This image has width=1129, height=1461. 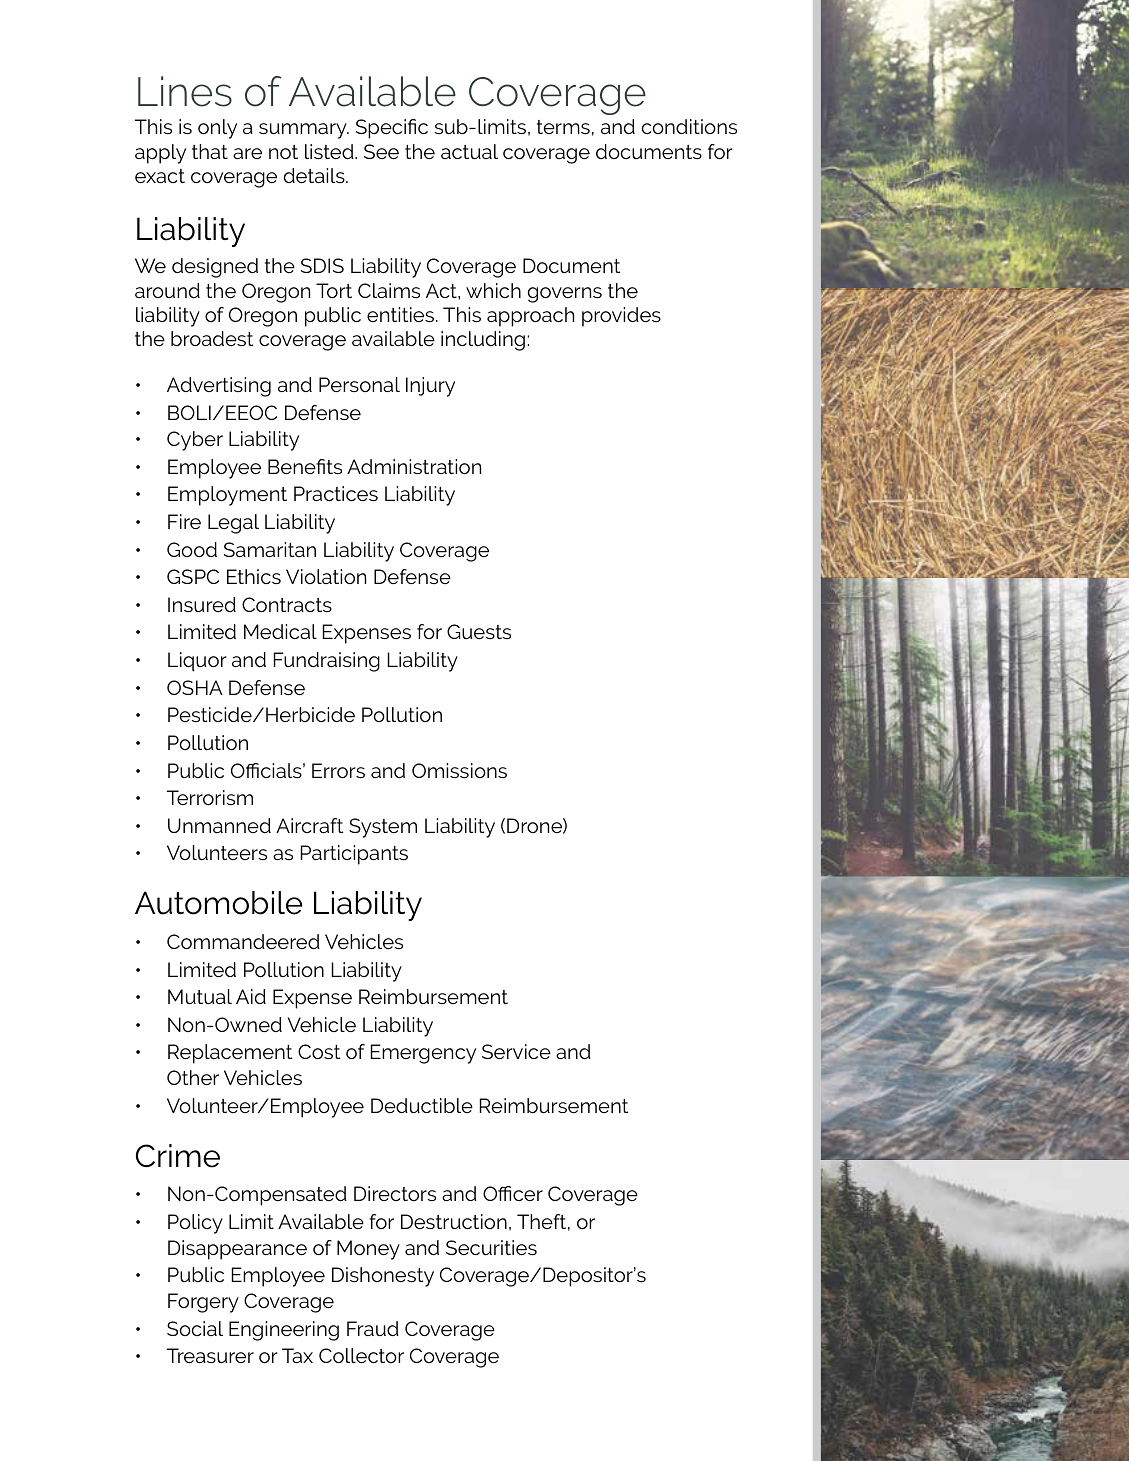 What do you see at coordinates (217, 129) in the image?
I see `only` at bounding box center [217, 129].
